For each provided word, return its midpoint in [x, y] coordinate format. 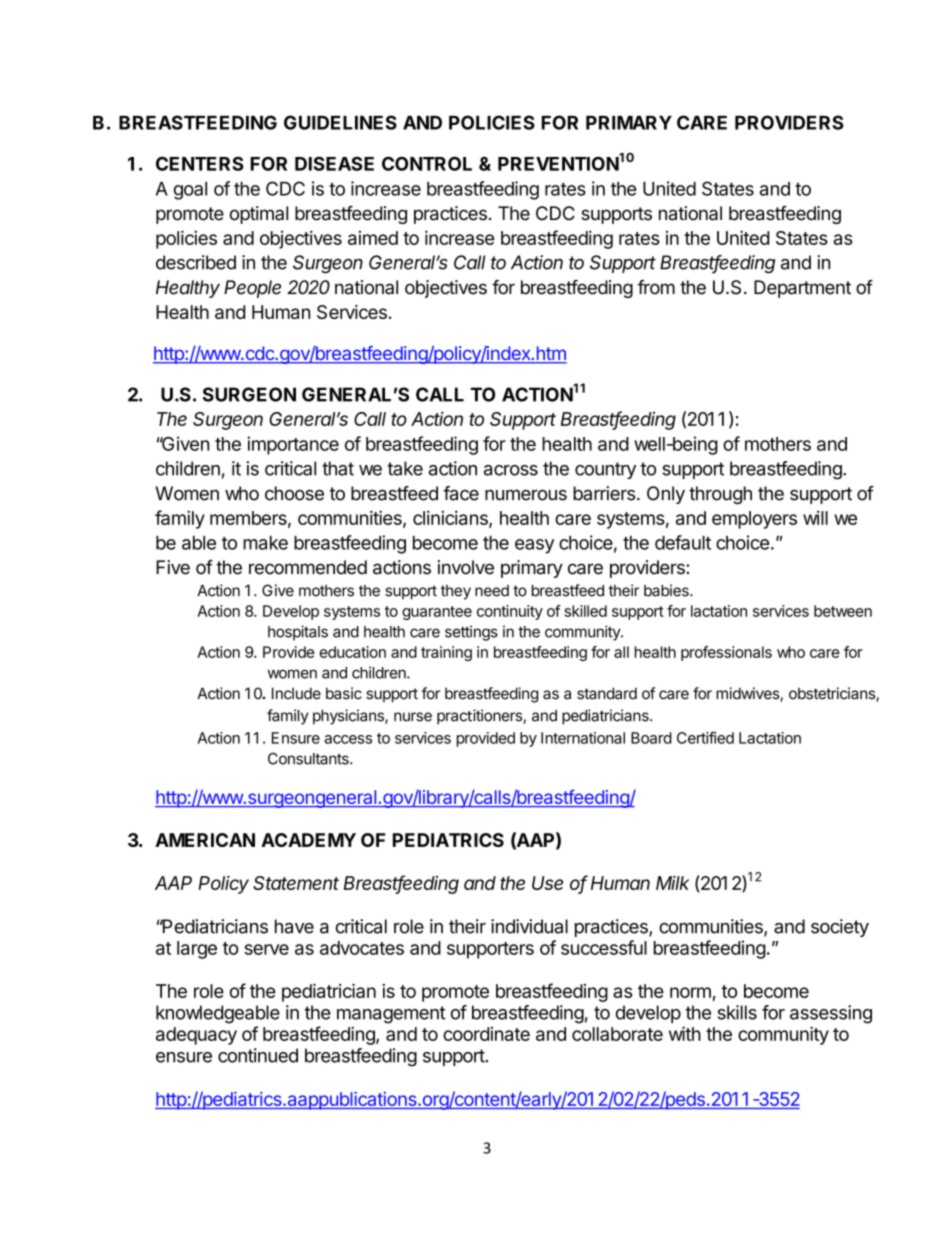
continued [258, 1055]
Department [802, 289]
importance [293, 445]
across [511, 470]
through [720, 495]
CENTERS [200, 163]
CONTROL [427, 163]
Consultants [309, 759]
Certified [705, 737]
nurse [413, 717]
